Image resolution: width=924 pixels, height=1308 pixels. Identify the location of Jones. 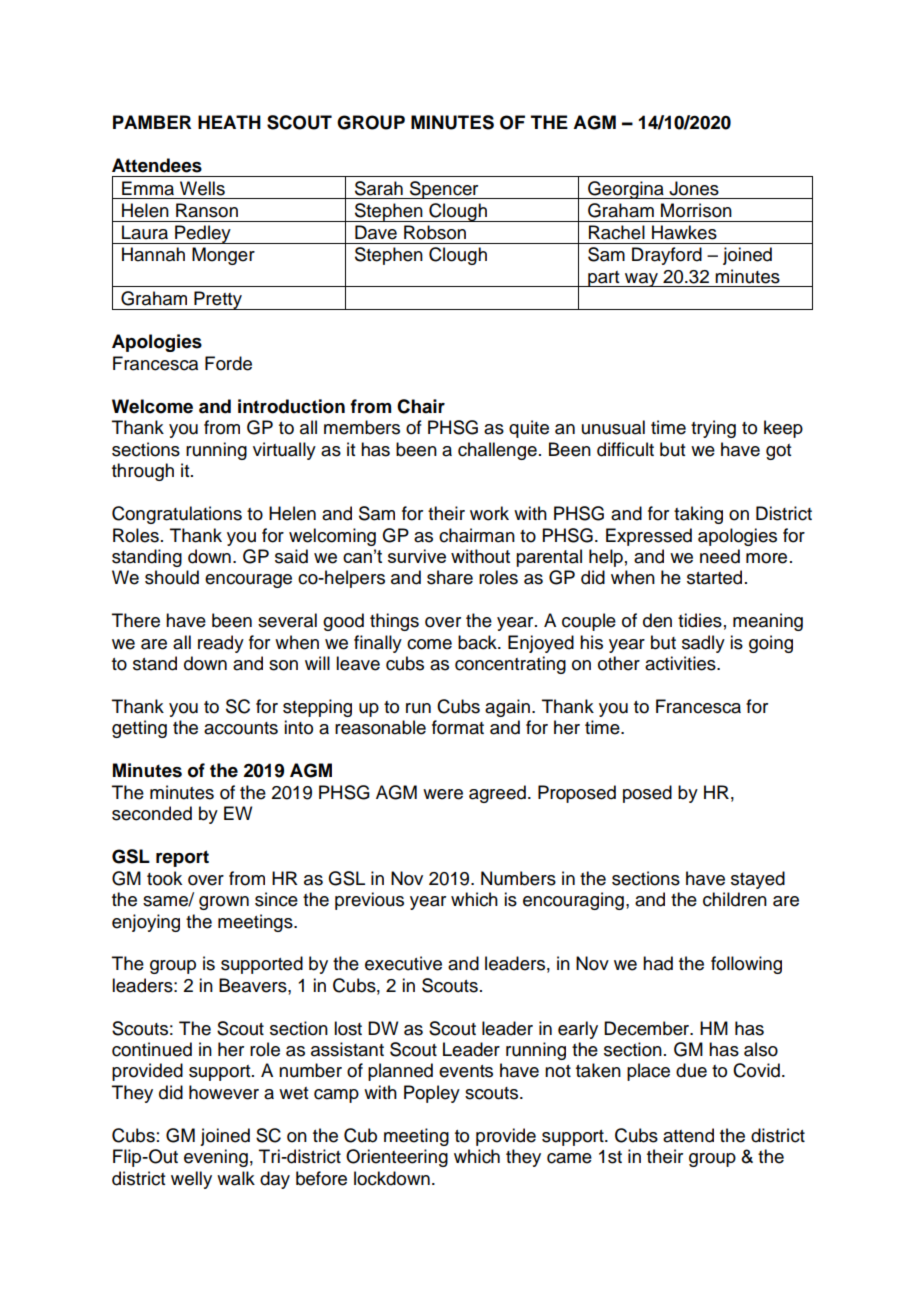
(694, 188).
